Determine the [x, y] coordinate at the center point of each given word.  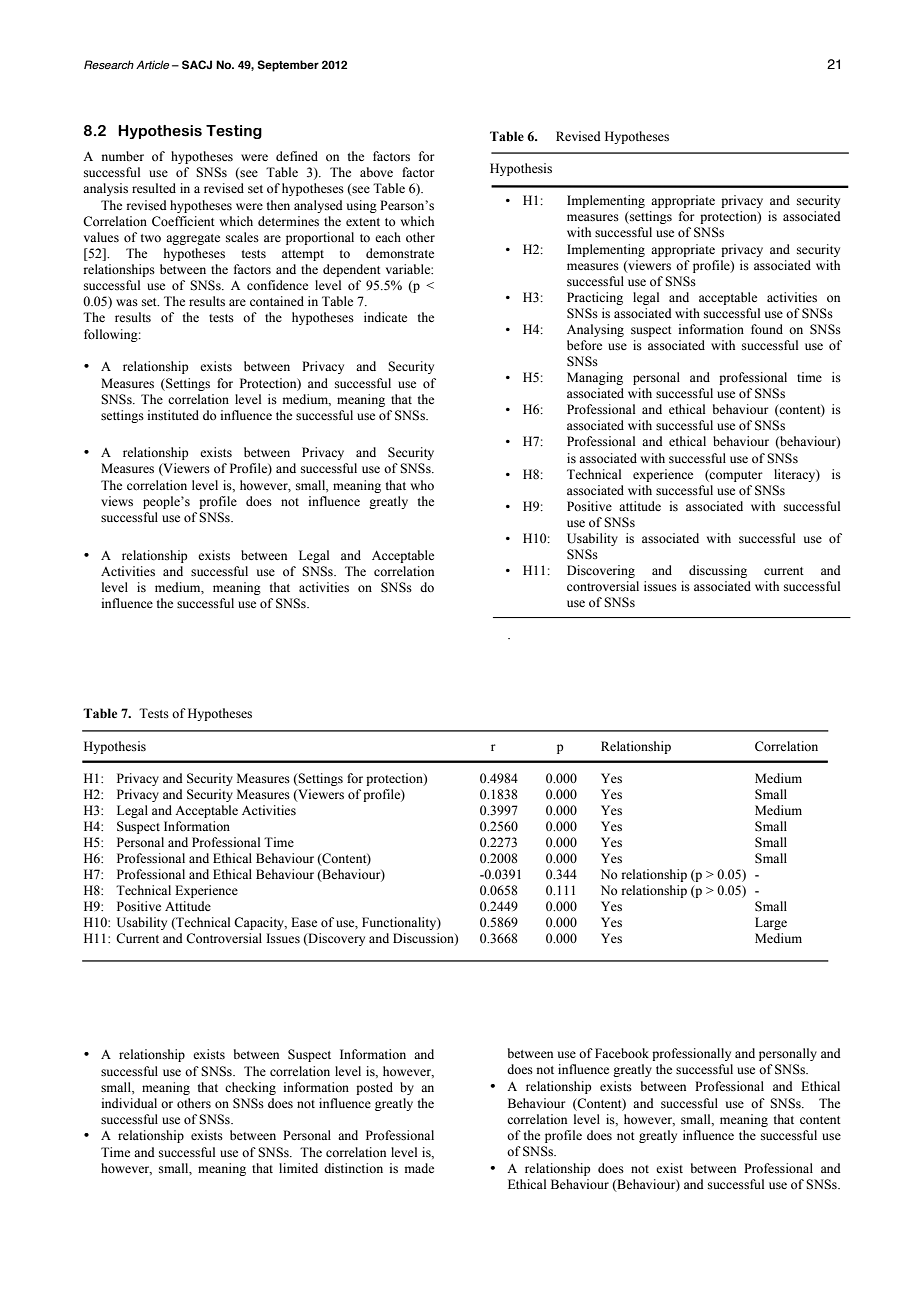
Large [771, 923]
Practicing [595, 298]
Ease [304, 922]
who [422, 485]
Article [152, 64]
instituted [173, 415]
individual [129, 1103]
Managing [595, 378]
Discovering [601, 571]
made [419, 1168]
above [376, 172]
